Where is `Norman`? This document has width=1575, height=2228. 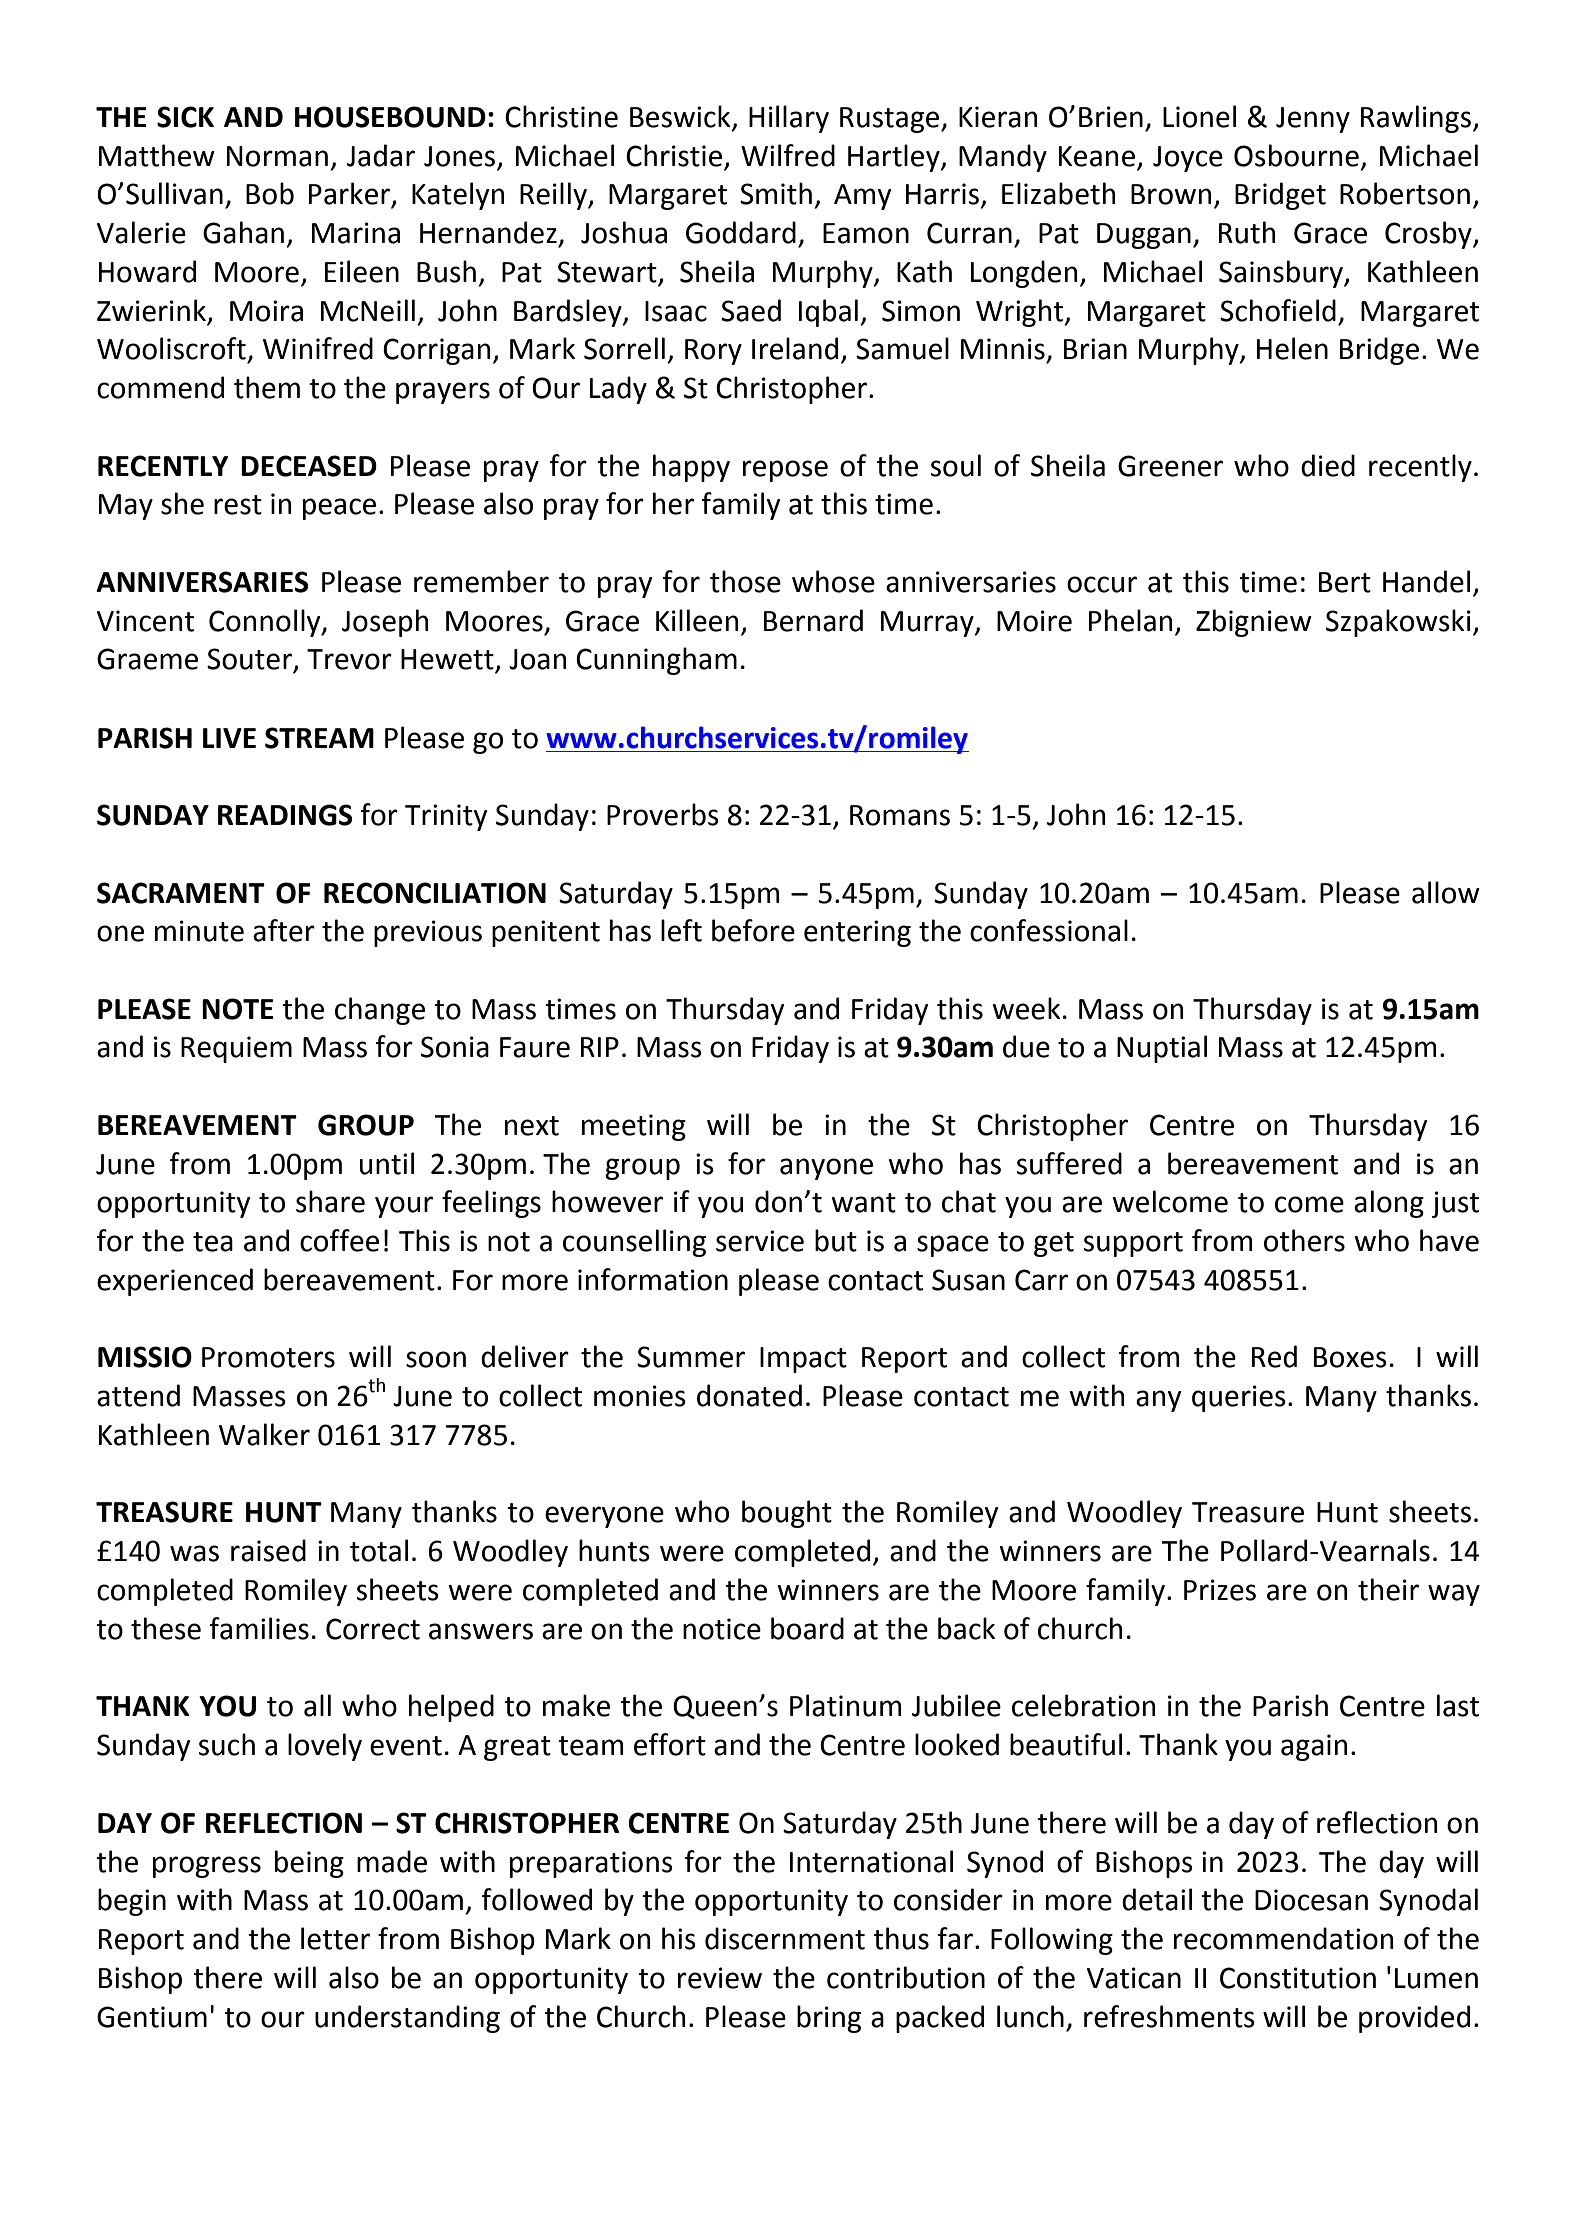
Norman is located at coordinates (277, 156).
